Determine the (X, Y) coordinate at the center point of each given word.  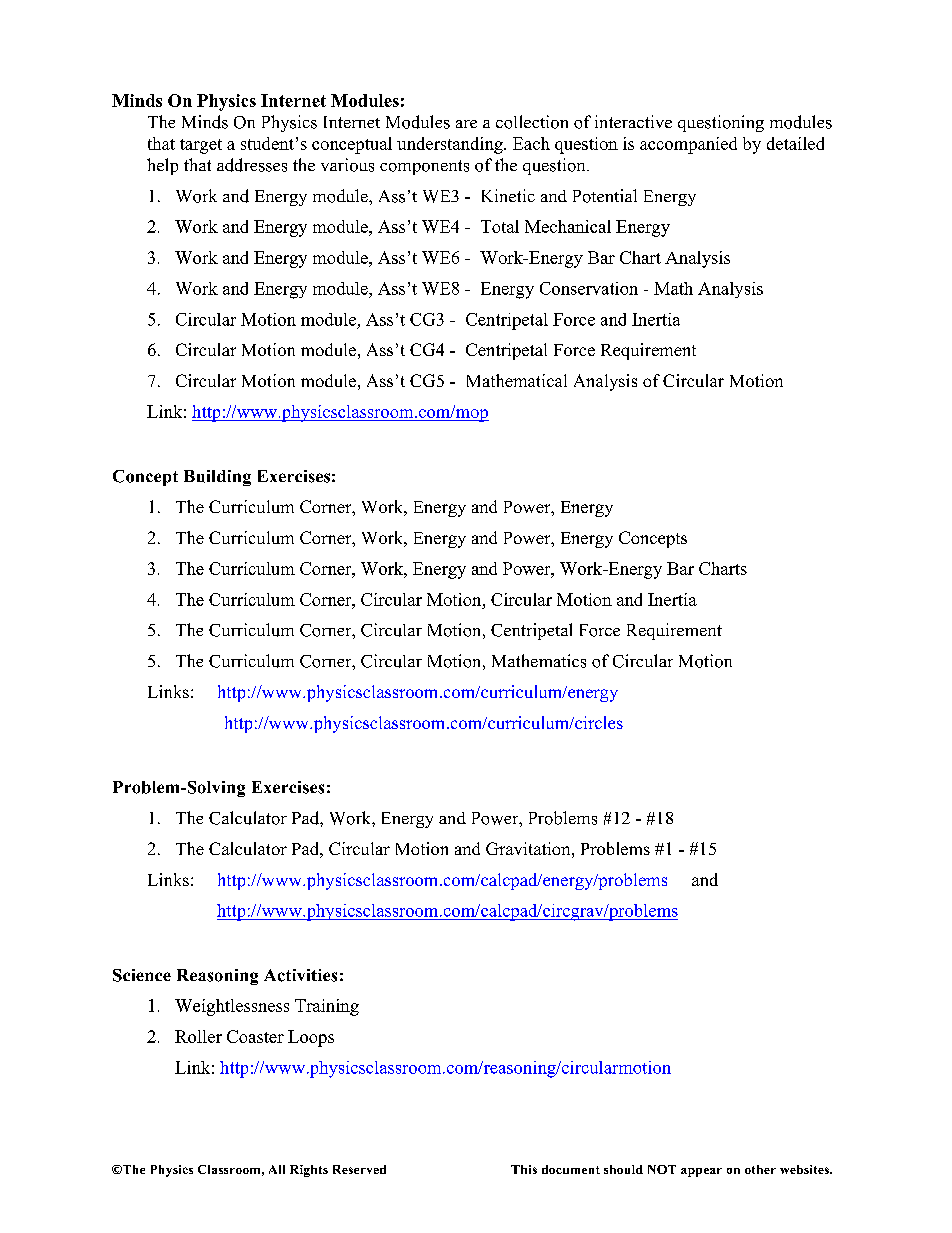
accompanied (688, 145)
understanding (451, 145)
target (201, 146)
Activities (300, 975)
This (524, 1169)
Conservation (589, 288)
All (277, 1169)
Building (217, 478)
